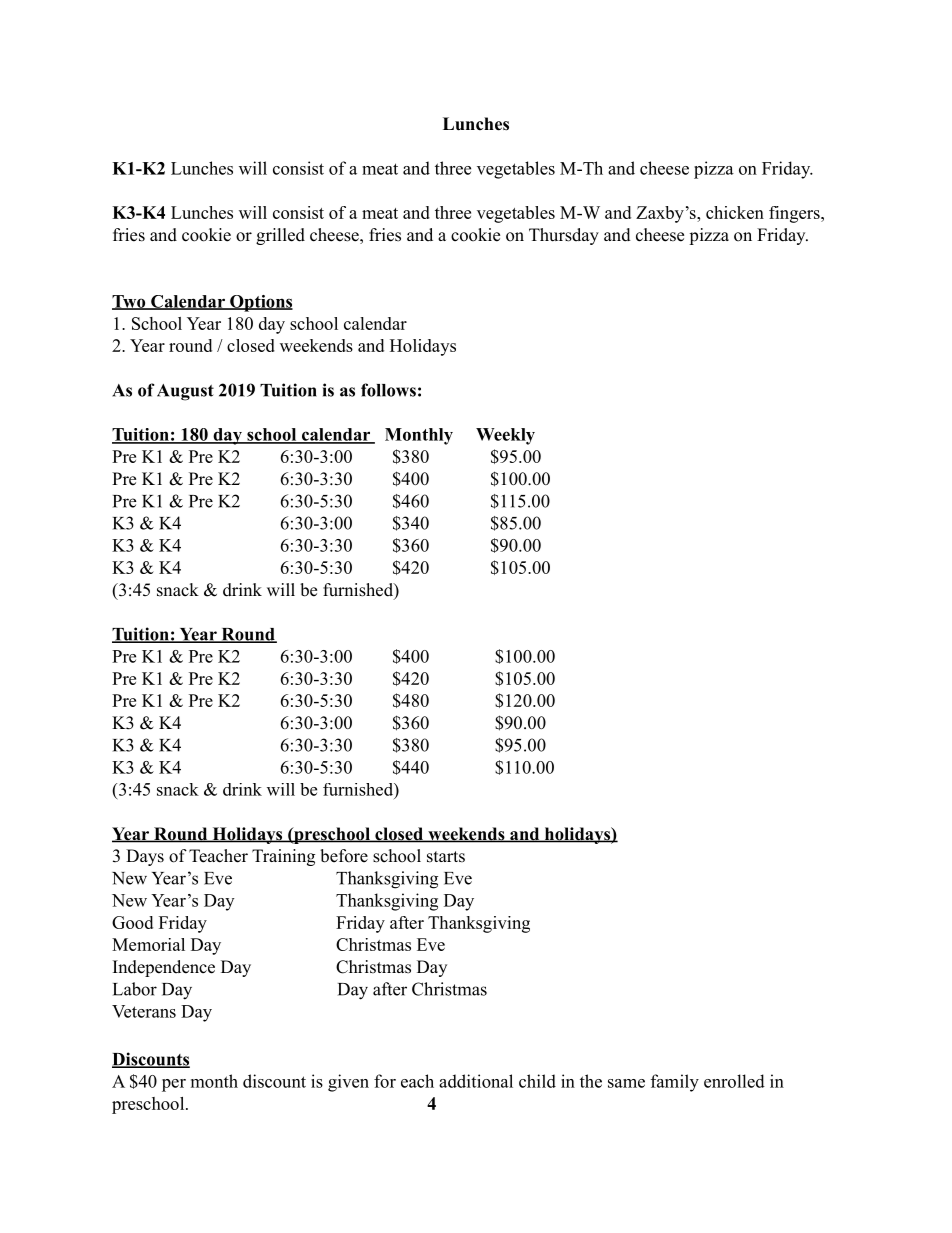 Image resolution: width=952 pixels, height=1233 pixels. Describe the element at coordinates (446, 857) in the screenshot. I see `starts` at that location.
